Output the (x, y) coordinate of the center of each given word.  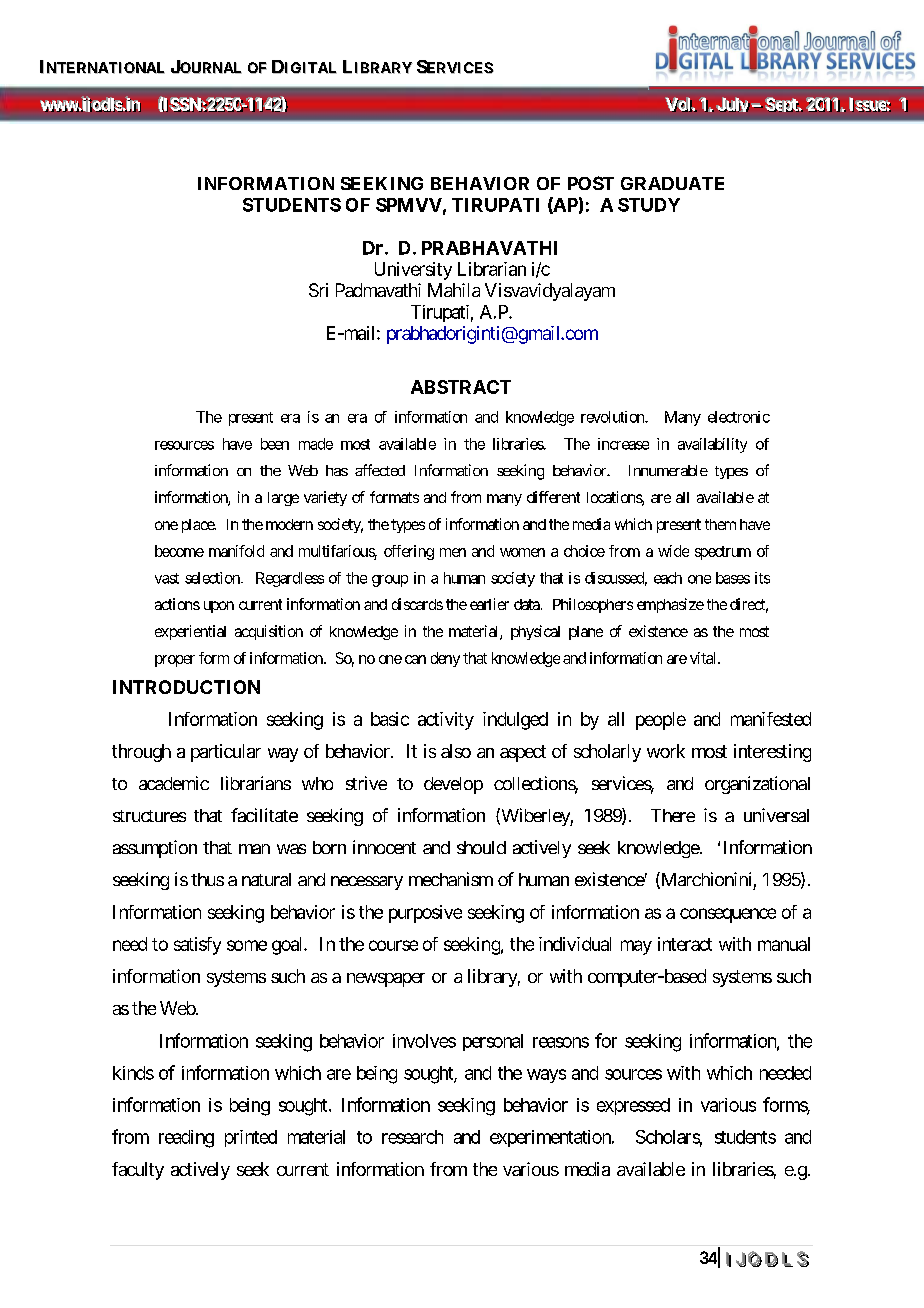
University (413, 271)
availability (712, 445)
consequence (728, 915)
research (412, 1137)
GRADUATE (672, 183)
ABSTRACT (461, 387)
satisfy (197, 946)
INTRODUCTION (186, 687)
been (275, 444)
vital (704, 658)
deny (445, 659)
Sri (318, 290)
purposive (425, 914)
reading (186, 1139)
